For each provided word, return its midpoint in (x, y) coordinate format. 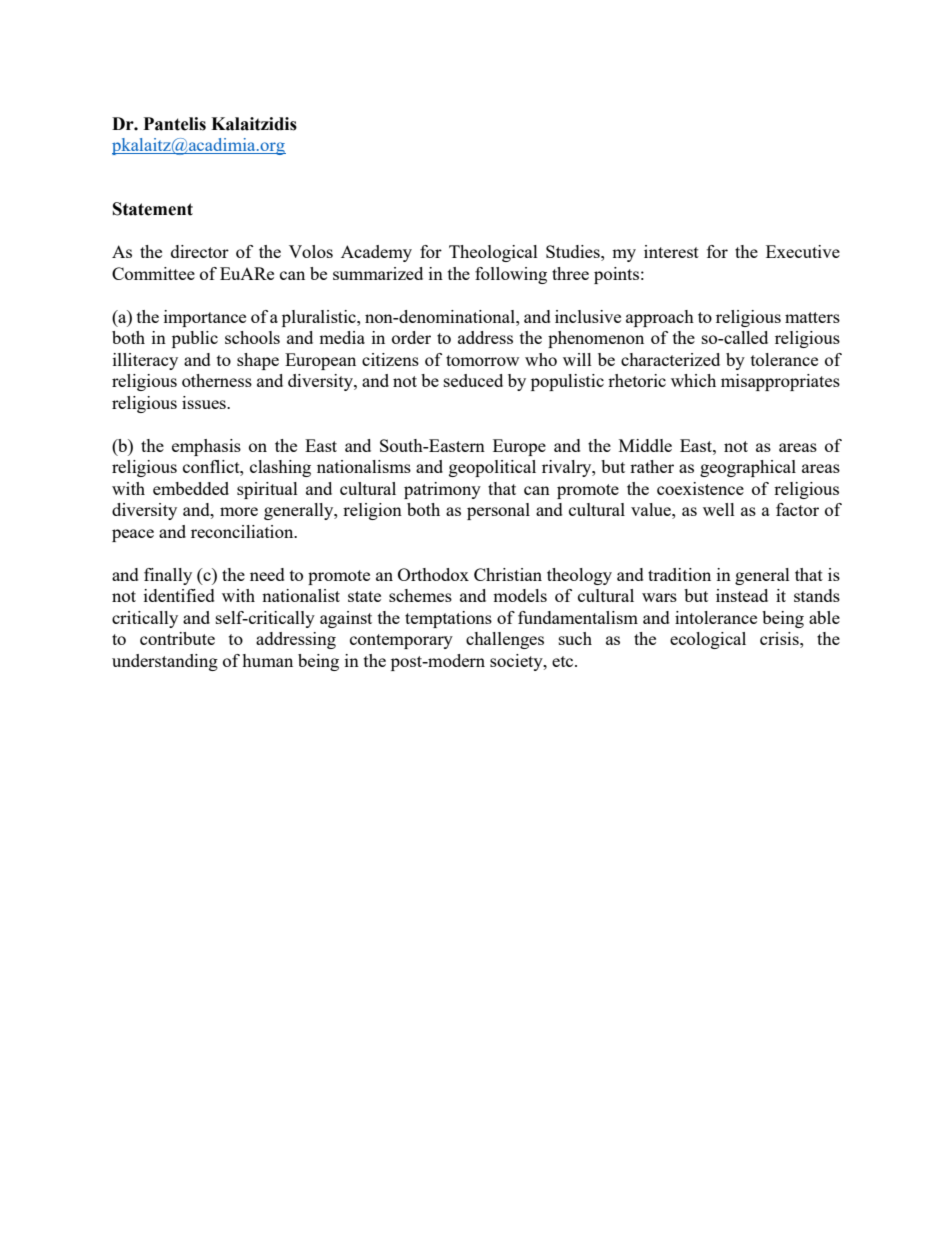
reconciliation (243, 531)
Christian (508, 574)
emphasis (206, 447)
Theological (493, 253)
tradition (679, 574)
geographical (748, 468)
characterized (670, 359)
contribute (177, 638)
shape (258, 361)
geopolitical (492, 468)
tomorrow (482, 360)
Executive (803, 251)
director (200, 251)
